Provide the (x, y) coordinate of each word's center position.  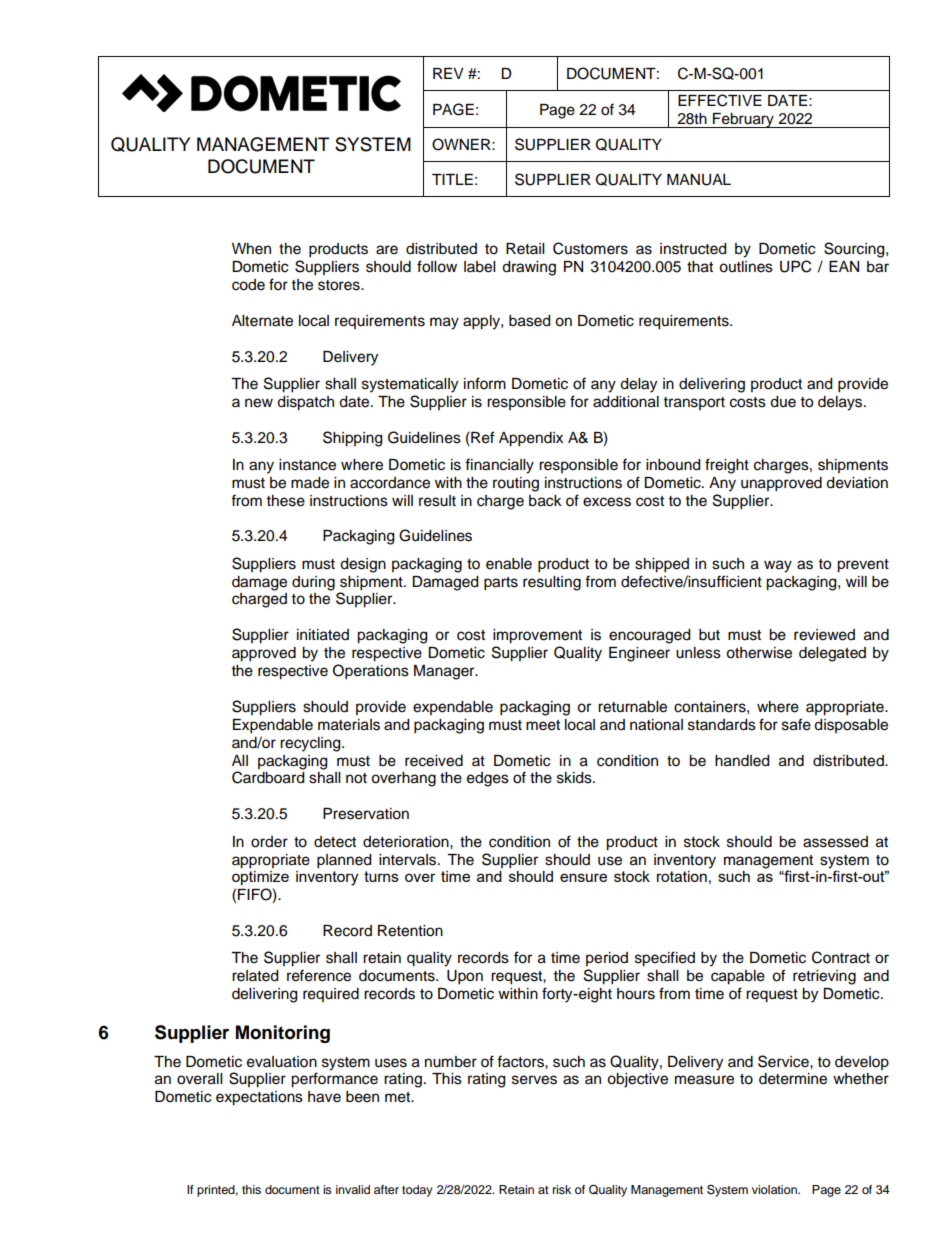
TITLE (452, 179)
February (743, 120)
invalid (353, 1189)
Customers (590, 248)
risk (562, 1189)
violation (775, 1189)
